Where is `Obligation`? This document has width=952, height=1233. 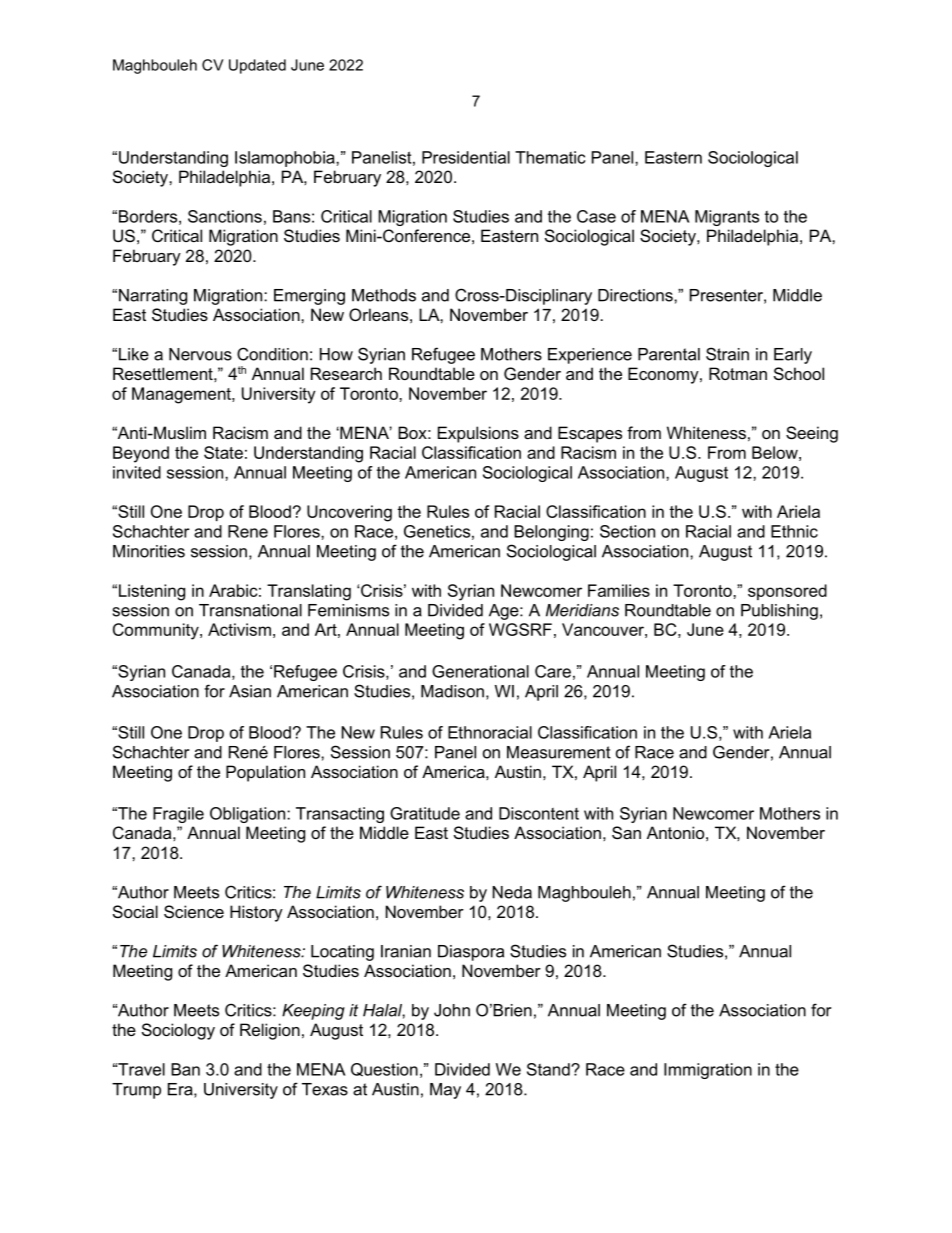 Obligation is located at coordinates (249, 815).
